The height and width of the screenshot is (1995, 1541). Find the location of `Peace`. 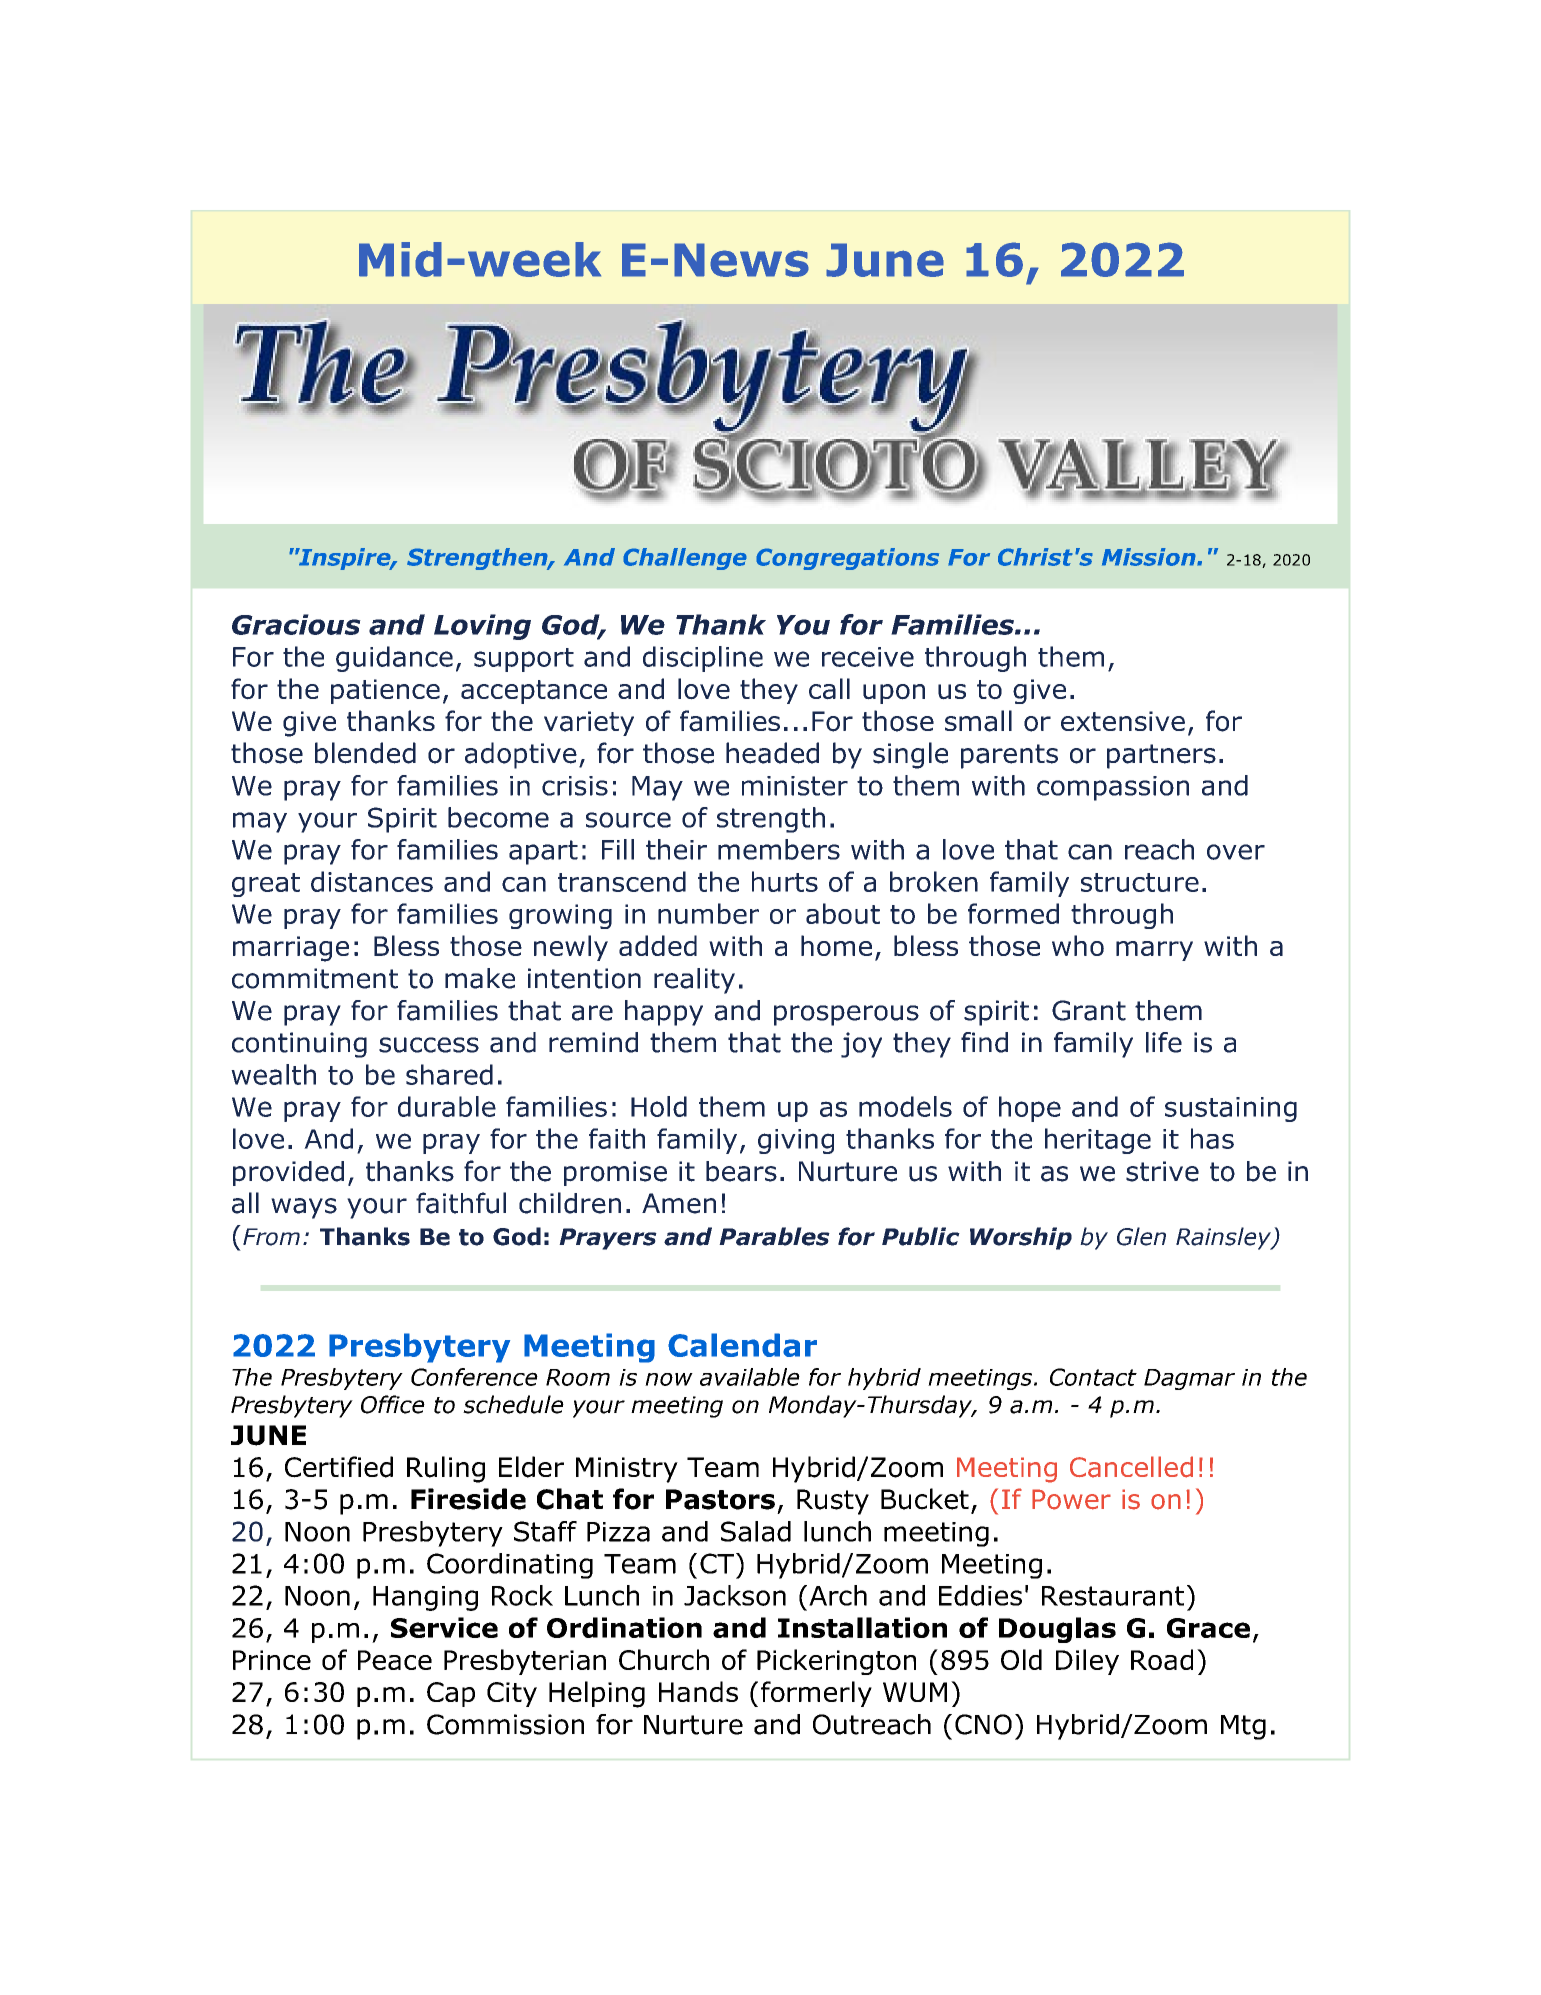

Peace is located at coordinates (395, 1660).
